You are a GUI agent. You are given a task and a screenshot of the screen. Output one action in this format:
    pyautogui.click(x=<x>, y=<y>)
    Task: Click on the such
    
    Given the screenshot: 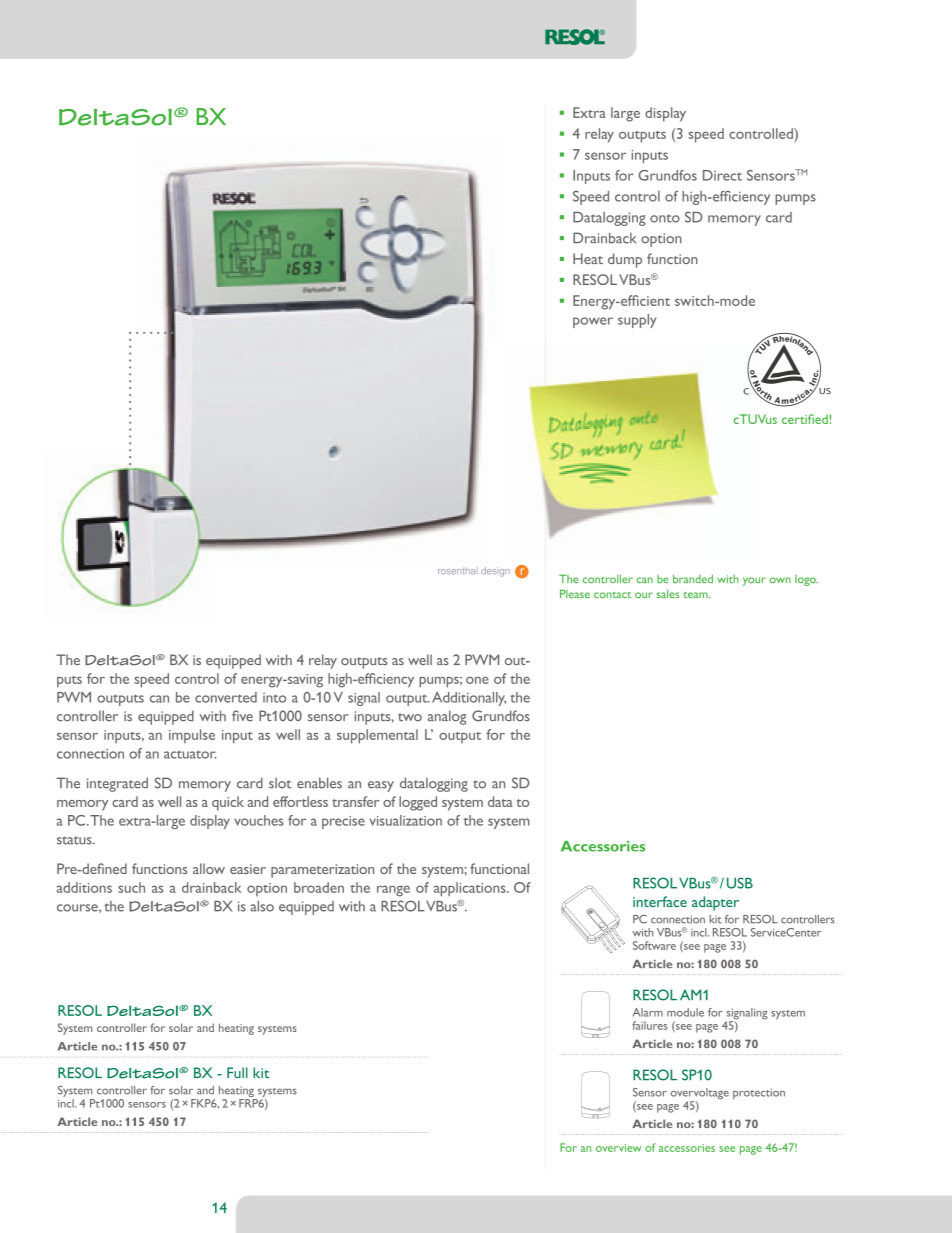 What is the action you would take?
    pyautogui.click(x=131, y=887)
